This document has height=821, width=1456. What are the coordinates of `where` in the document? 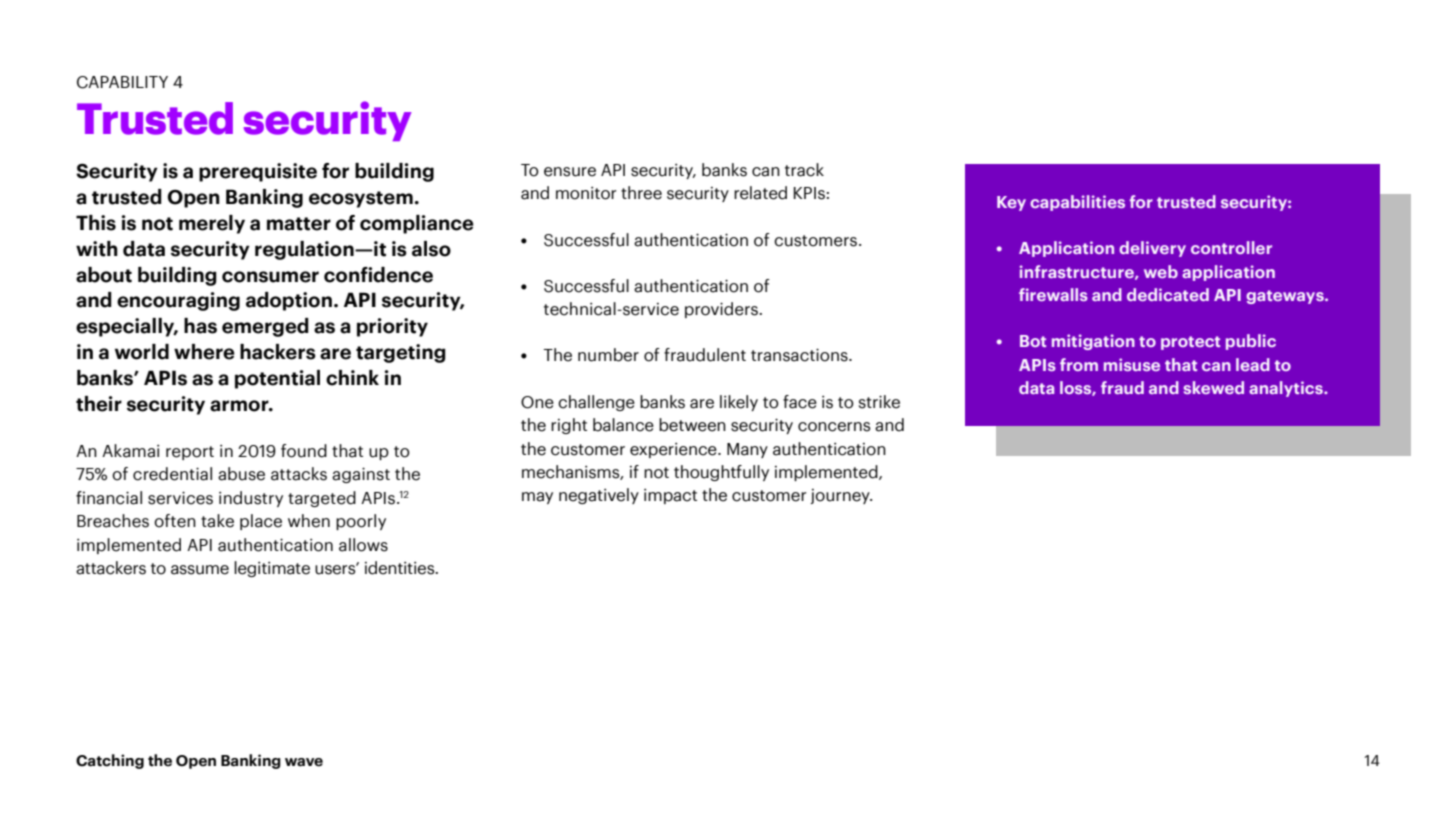 It's located at (204, 352).
